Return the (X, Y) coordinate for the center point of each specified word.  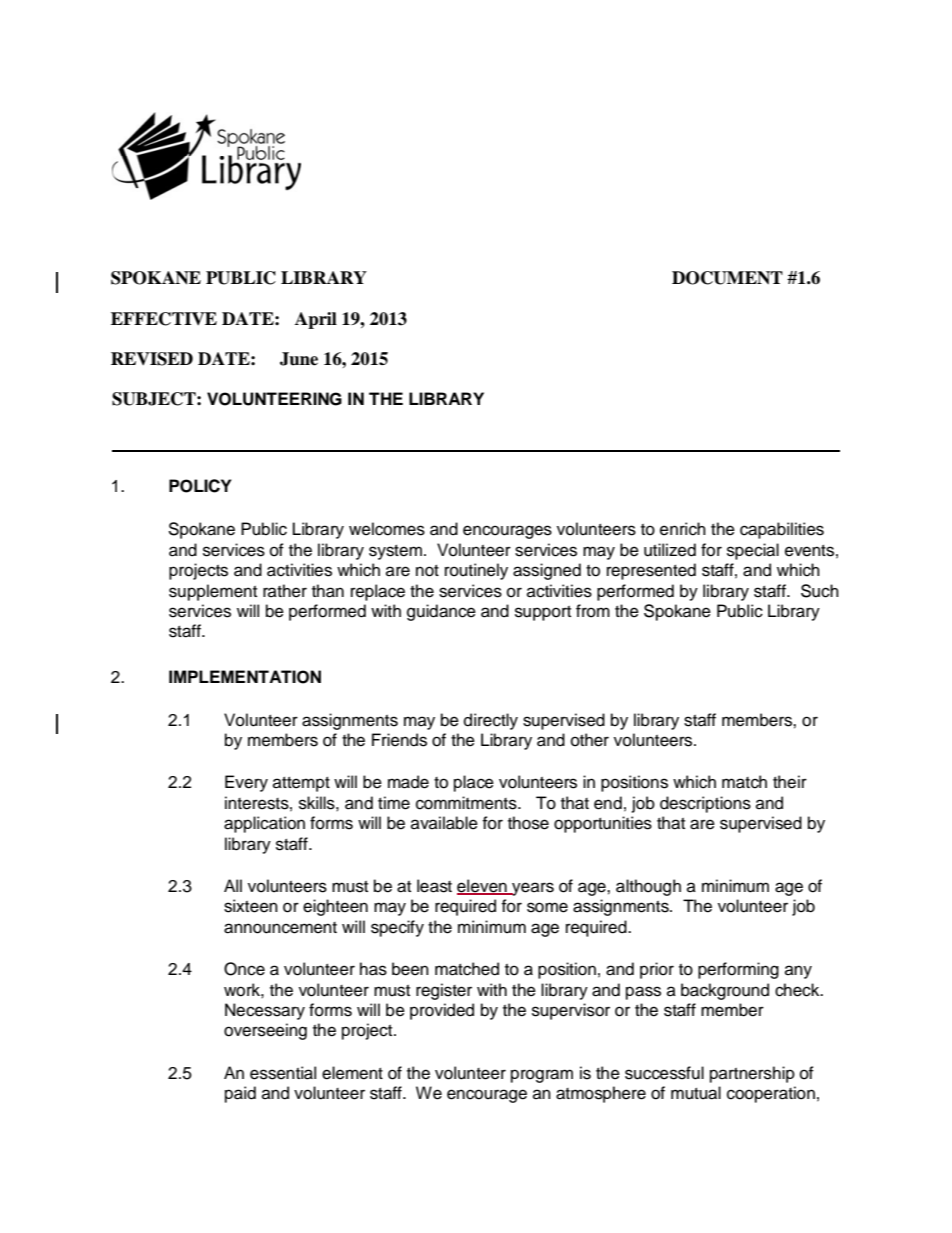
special (753, 551)
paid (240, 1094)
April (316, 320)
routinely (476, 571)
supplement (213, 592)
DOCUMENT (727, 278)
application (264, 824)
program (542, 1076)
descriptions (705, 804)
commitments (467, 803)
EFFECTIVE (164, 319)
